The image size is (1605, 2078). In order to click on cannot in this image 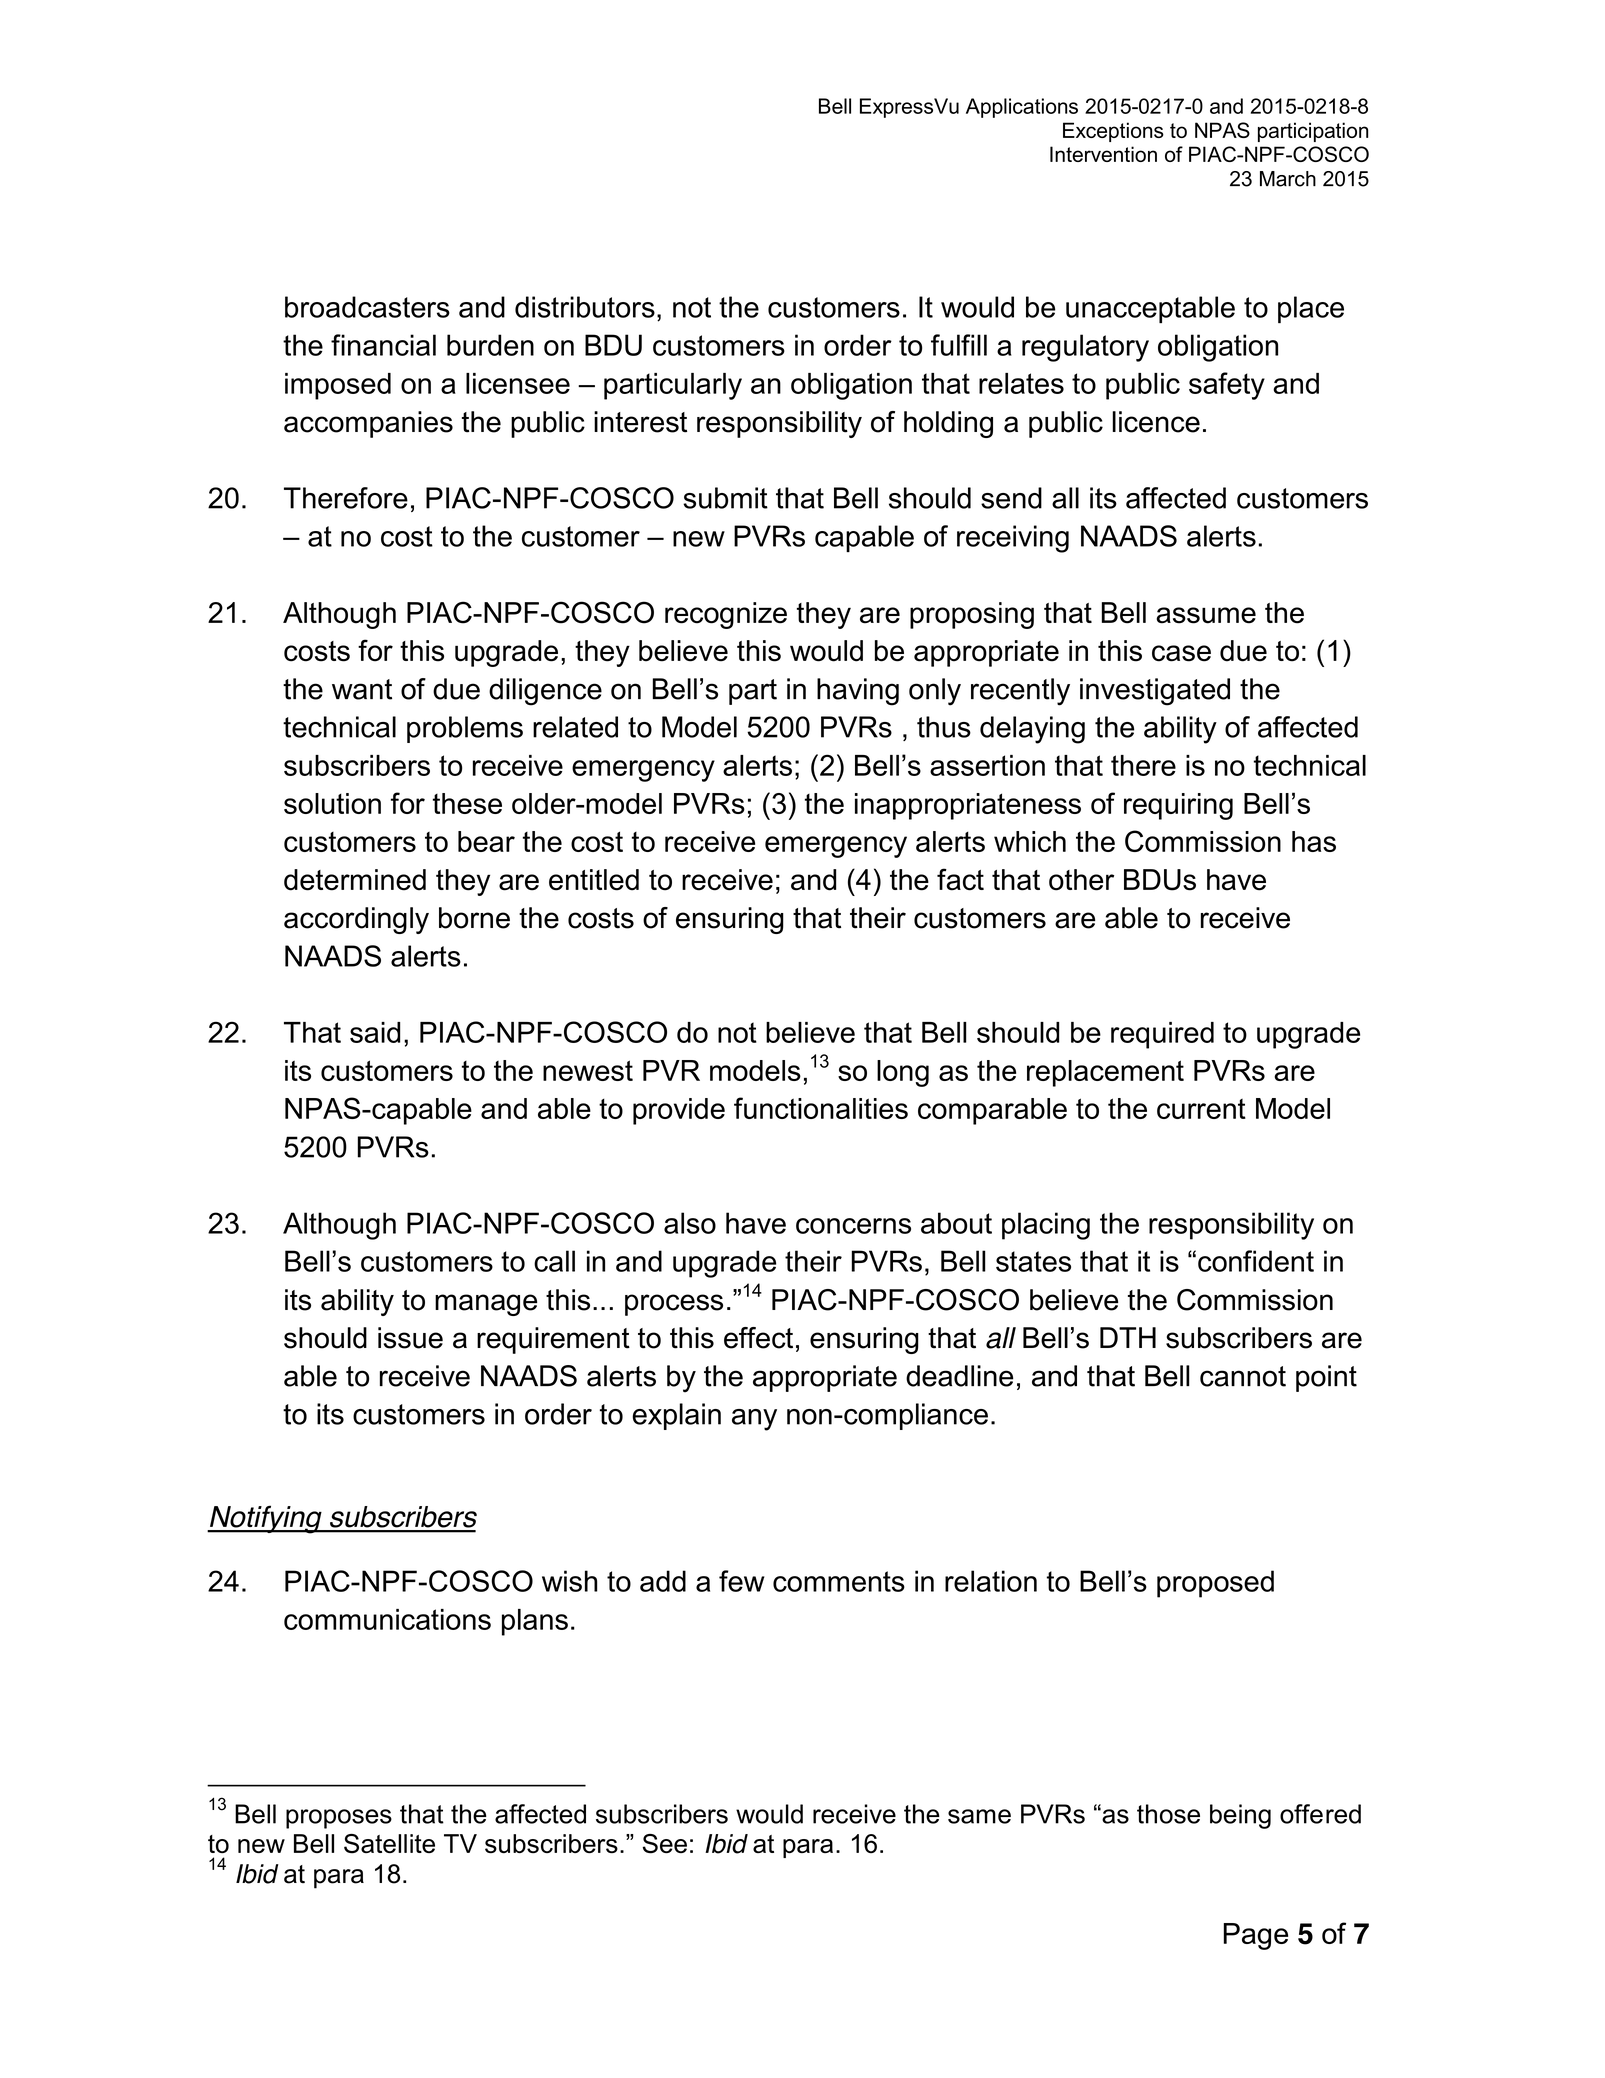, I will do `click(1243, 1376)`.
